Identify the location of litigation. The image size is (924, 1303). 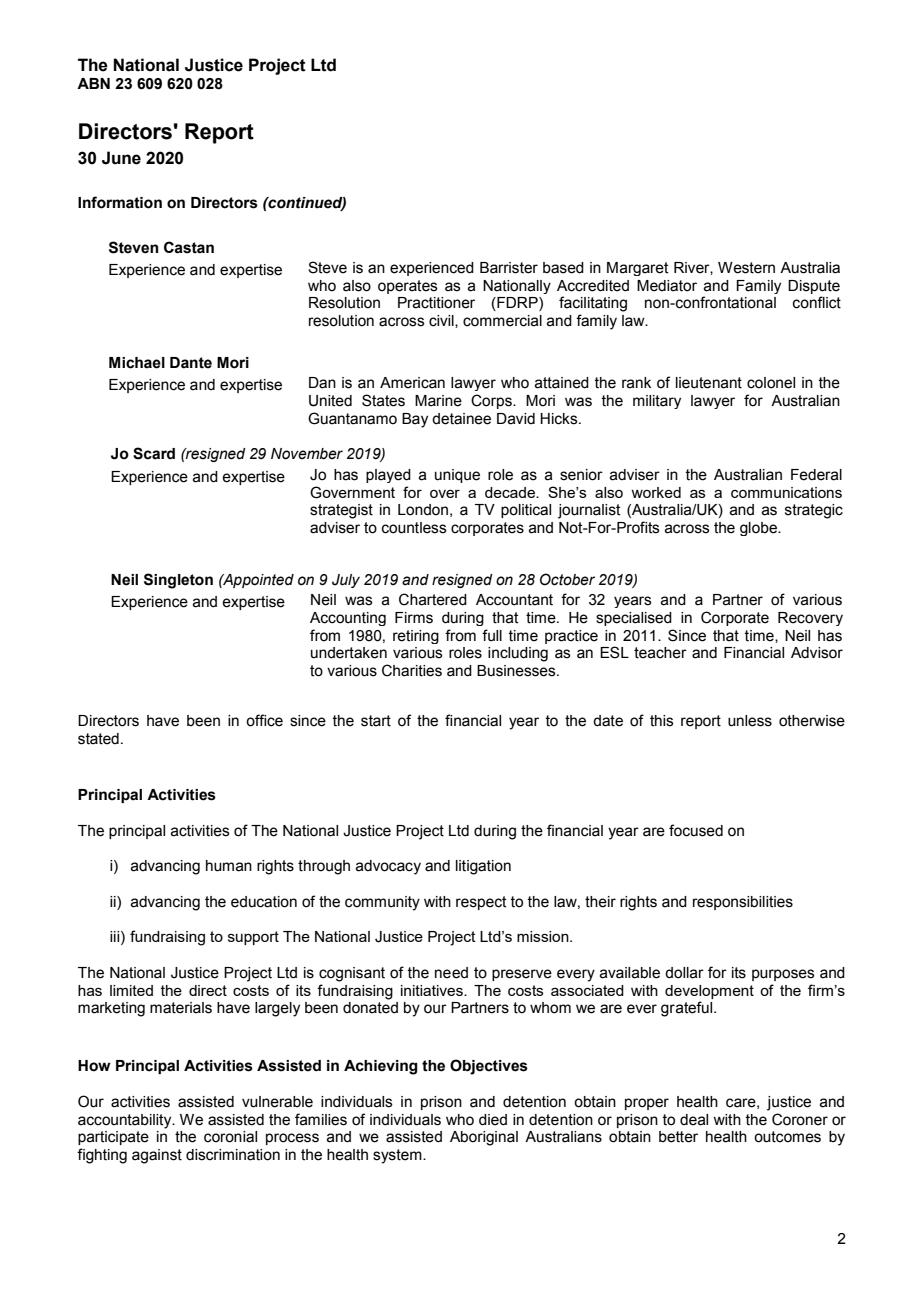
(483, 867).
